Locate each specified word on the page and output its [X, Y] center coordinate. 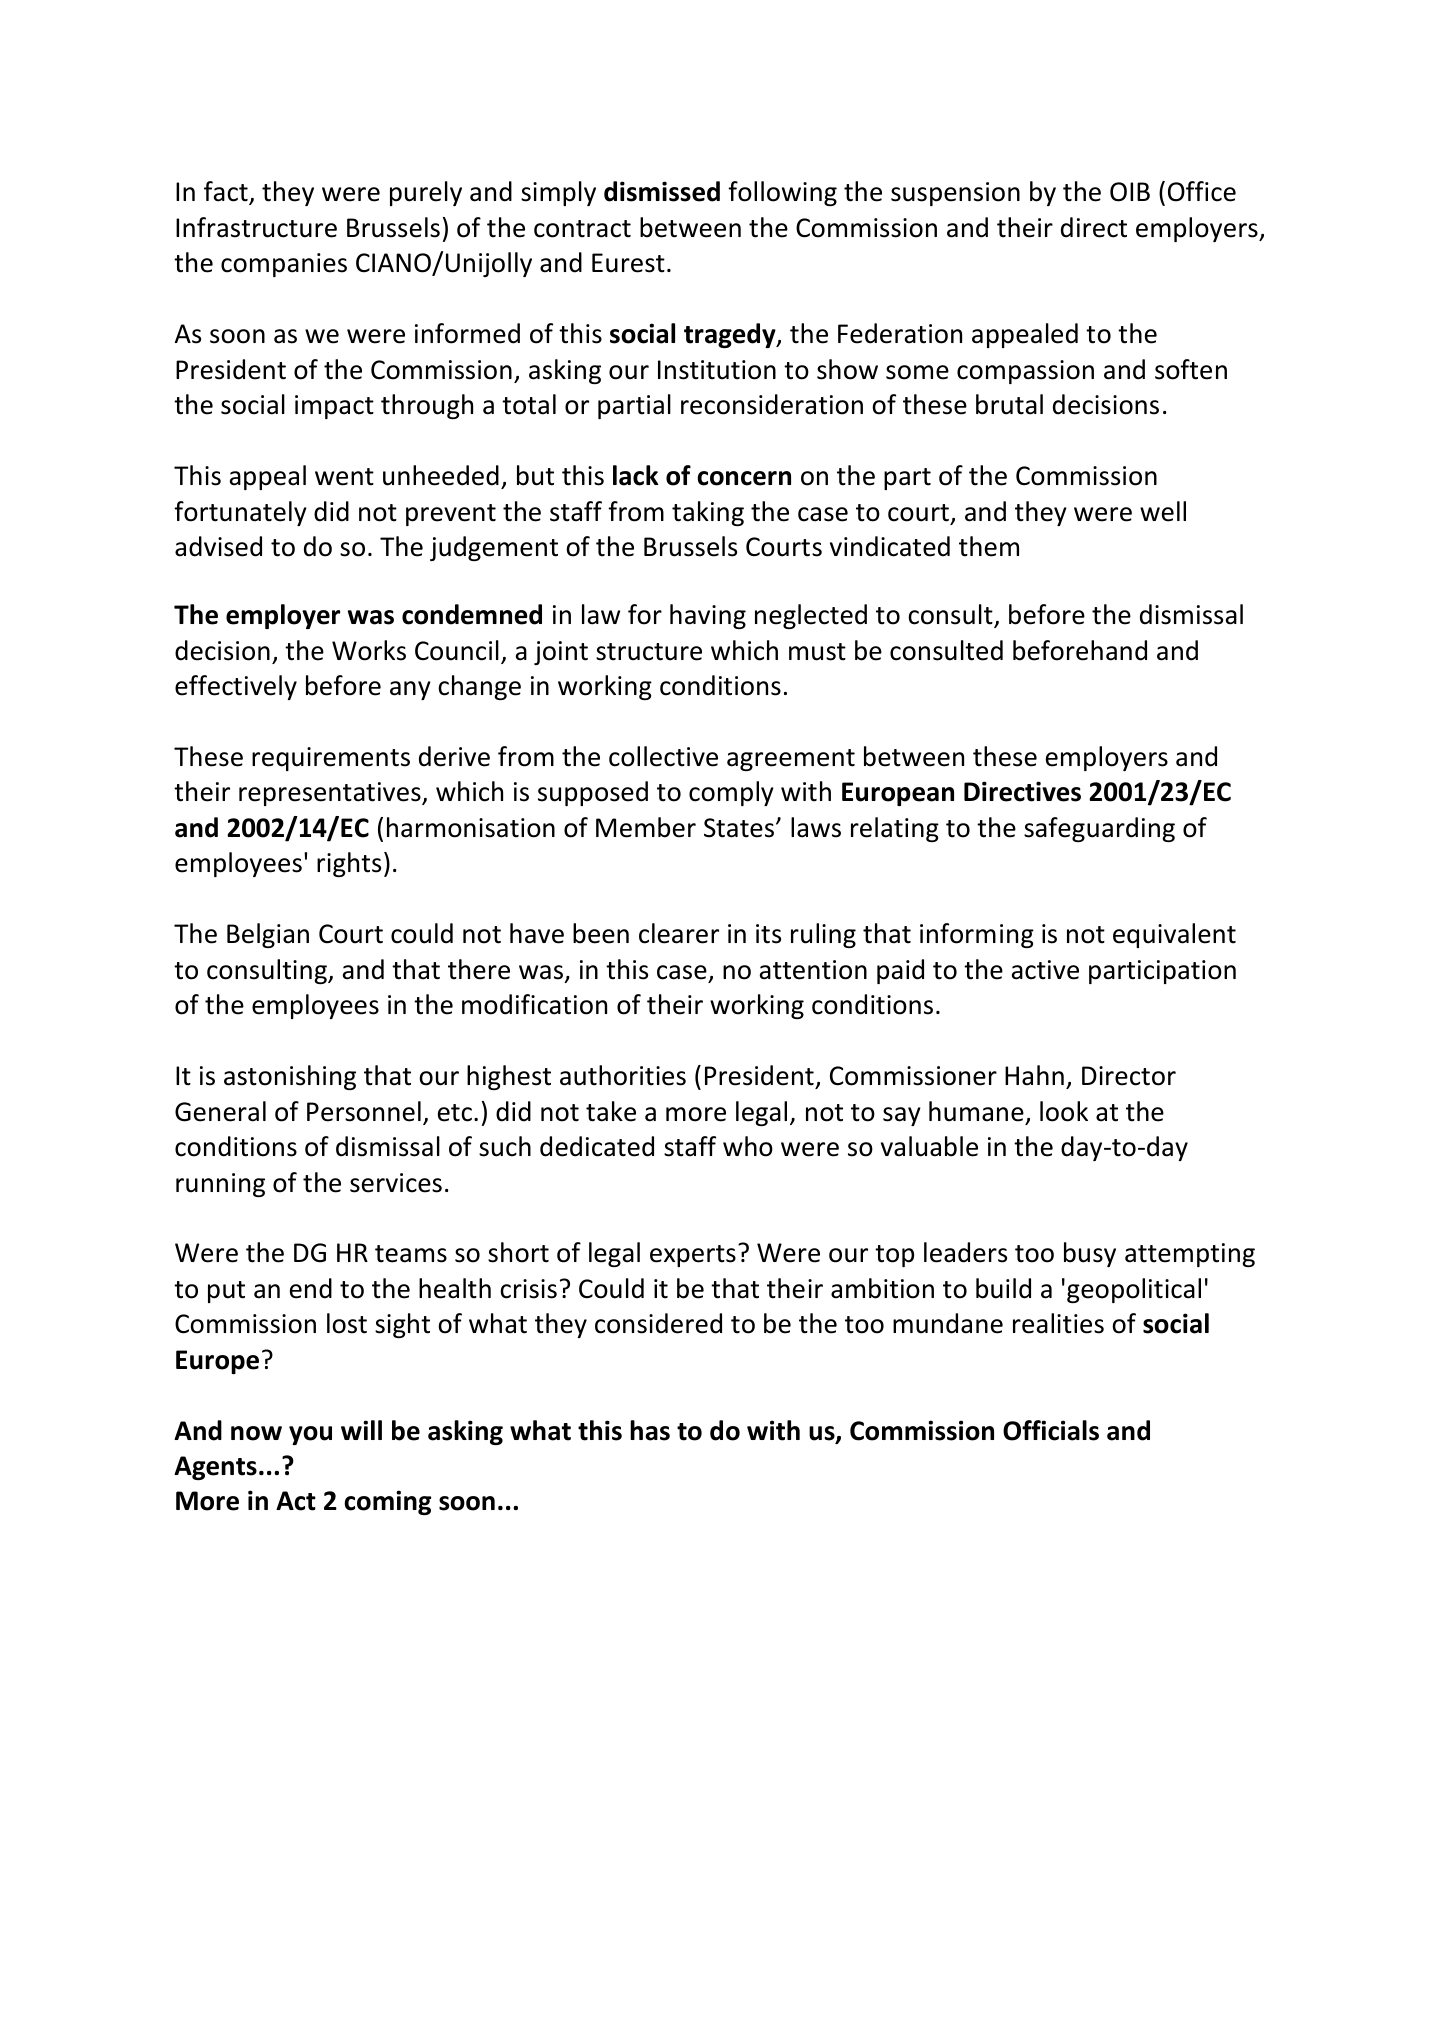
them [989, 546]
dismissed [662, 191]
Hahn [1034, 1075]
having [708, 616]
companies [284, 265]
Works [369, 650]
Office [1202, 191]
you [310, 1435]
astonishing [290, 1077]
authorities [623, 1075]
